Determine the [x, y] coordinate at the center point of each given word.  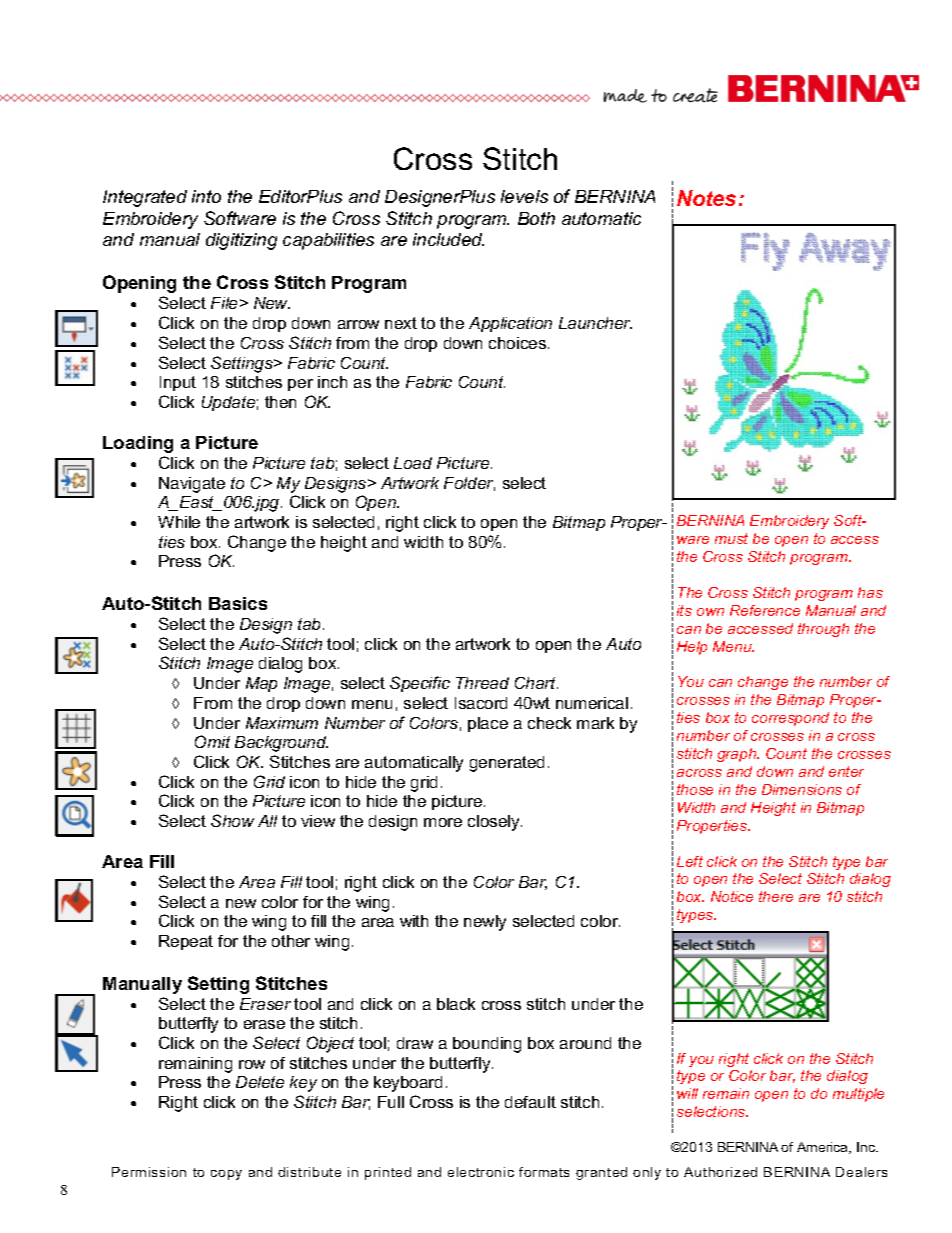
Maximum [282, 723]
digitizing [241, 241]
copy [226, 1175]
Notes [708, 198]
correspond [790, 719]
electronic [481, 1172]
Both [536, 218]
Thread [482, 683]
